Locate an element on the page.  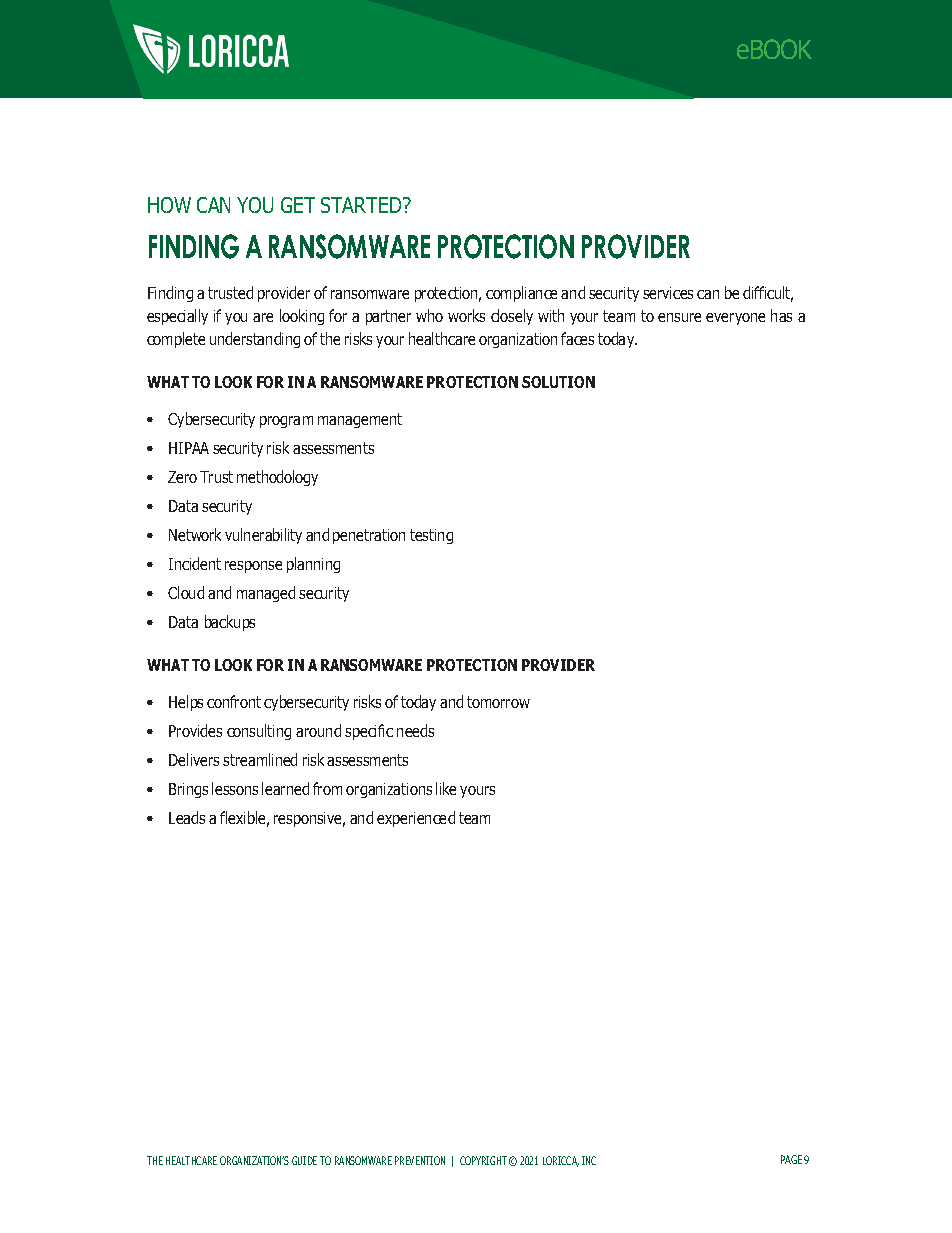
services is located at coordinates (668, 293).
